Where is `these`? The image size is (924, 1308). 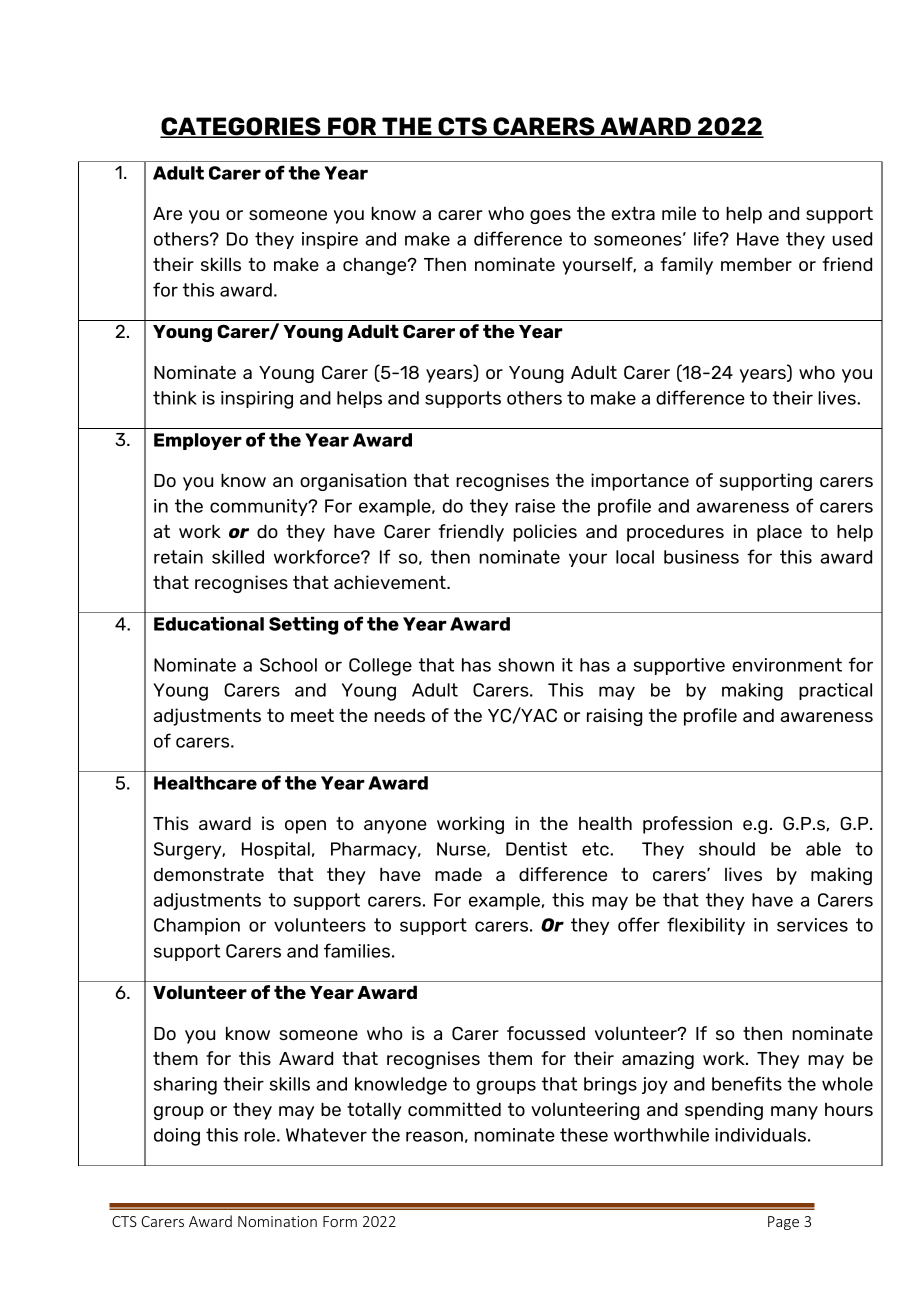 these is located at coordinates (584, 1135).
